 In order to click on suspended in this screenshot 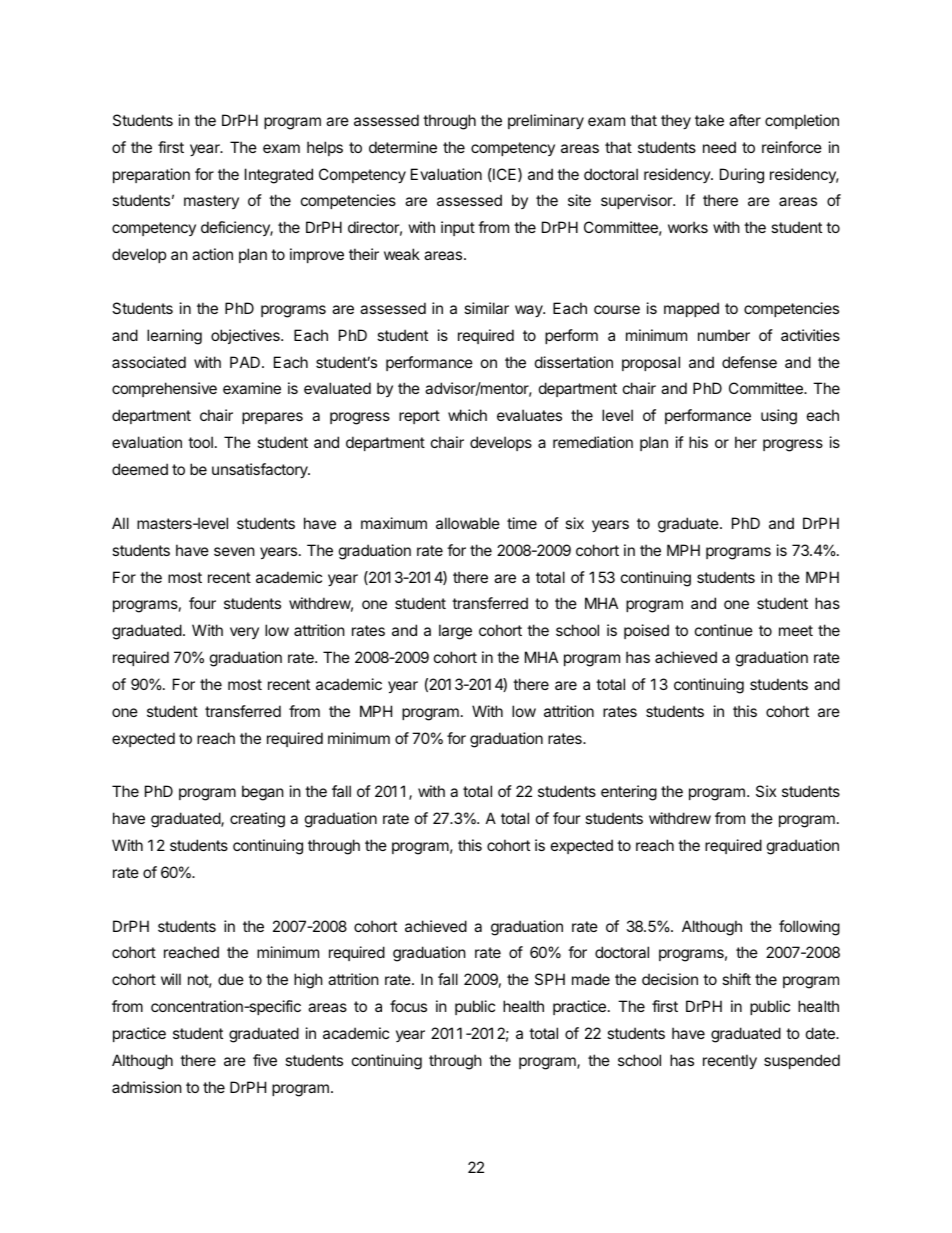, I will do `click(802, 1061)`.
